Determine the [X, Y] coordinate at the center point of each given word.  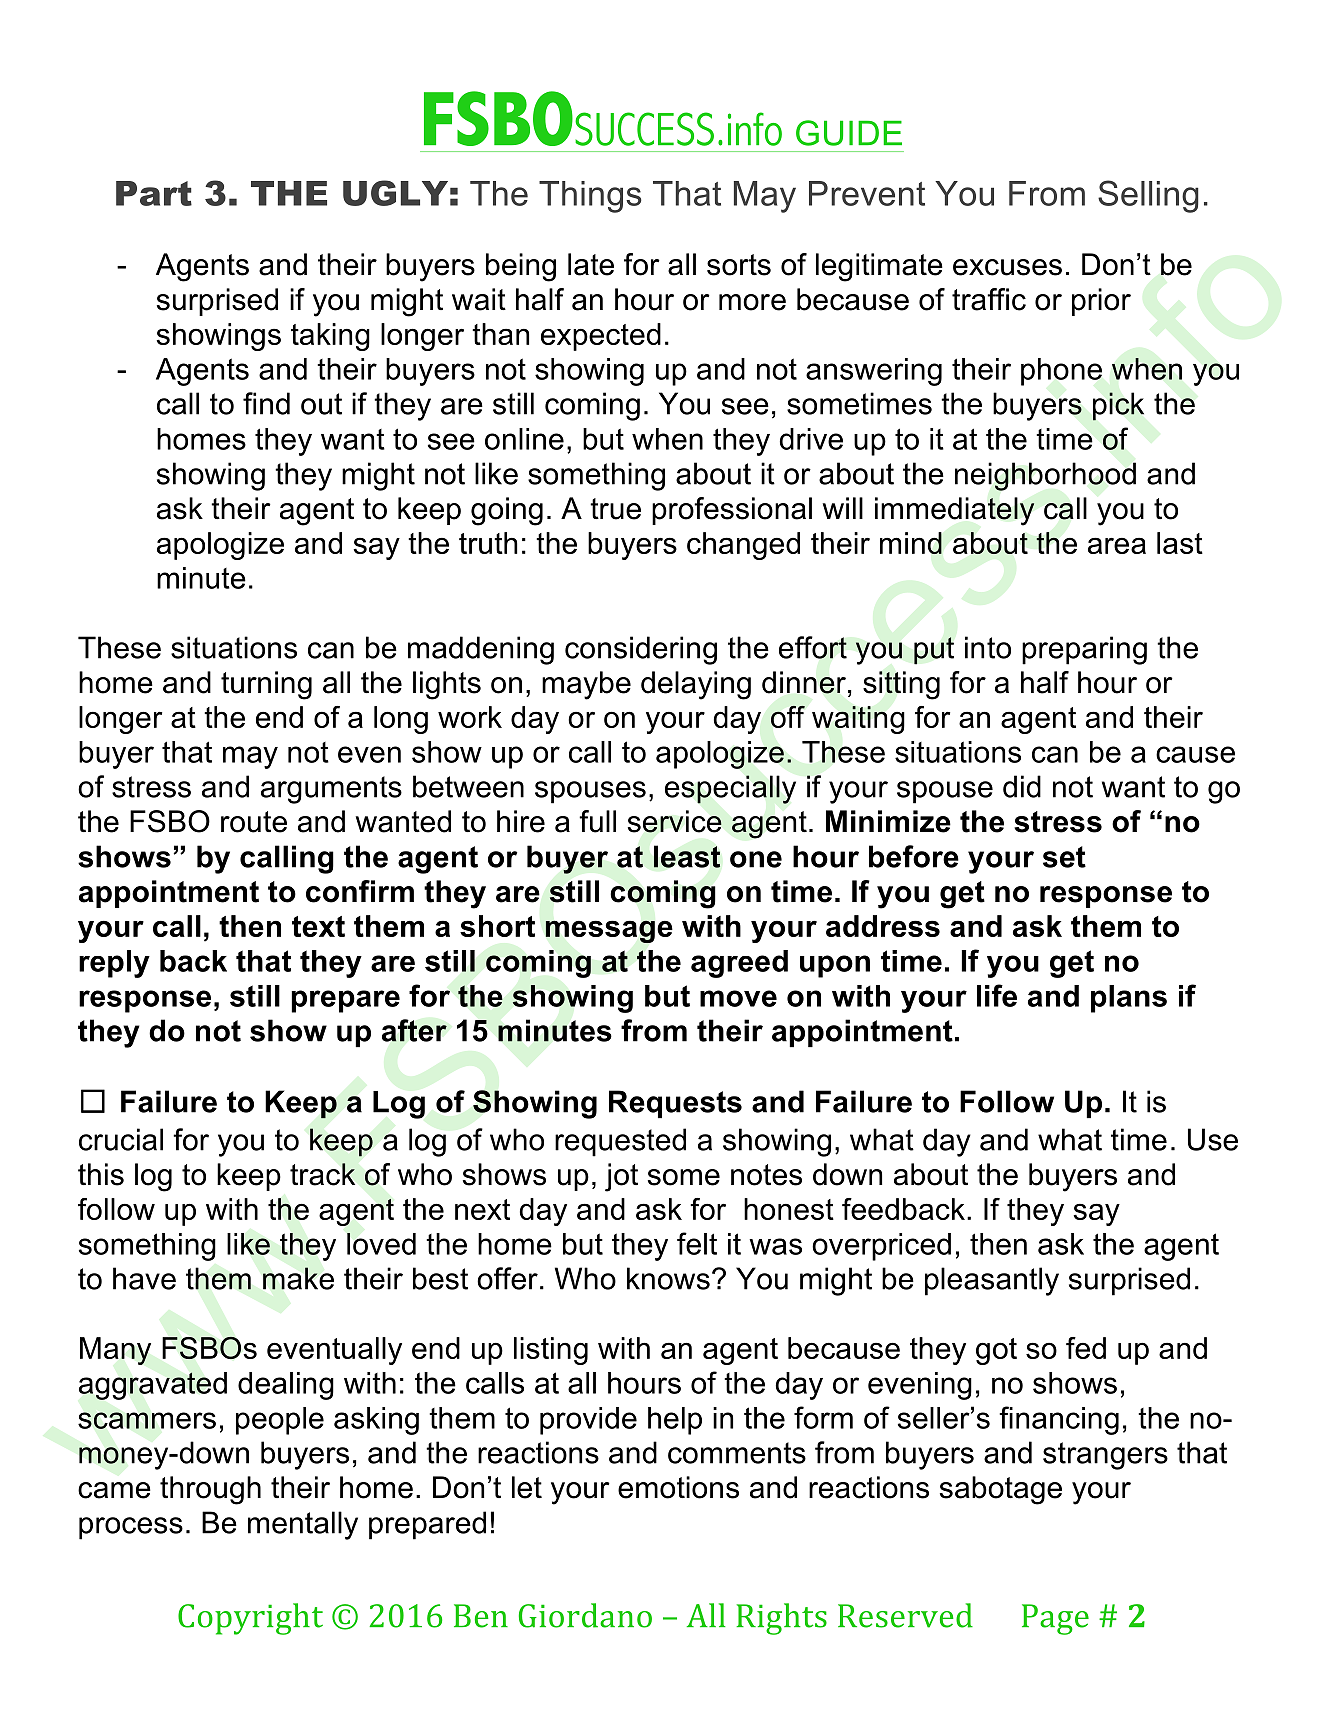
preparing [1084, 650]
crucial [121, 1139]
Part [154, 193]
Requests [675, 1104]
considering [641, 650]
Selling [1148, 196]
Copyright [250, 1619]
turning [266, 685]
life [997, 995]
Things [590, 197]
